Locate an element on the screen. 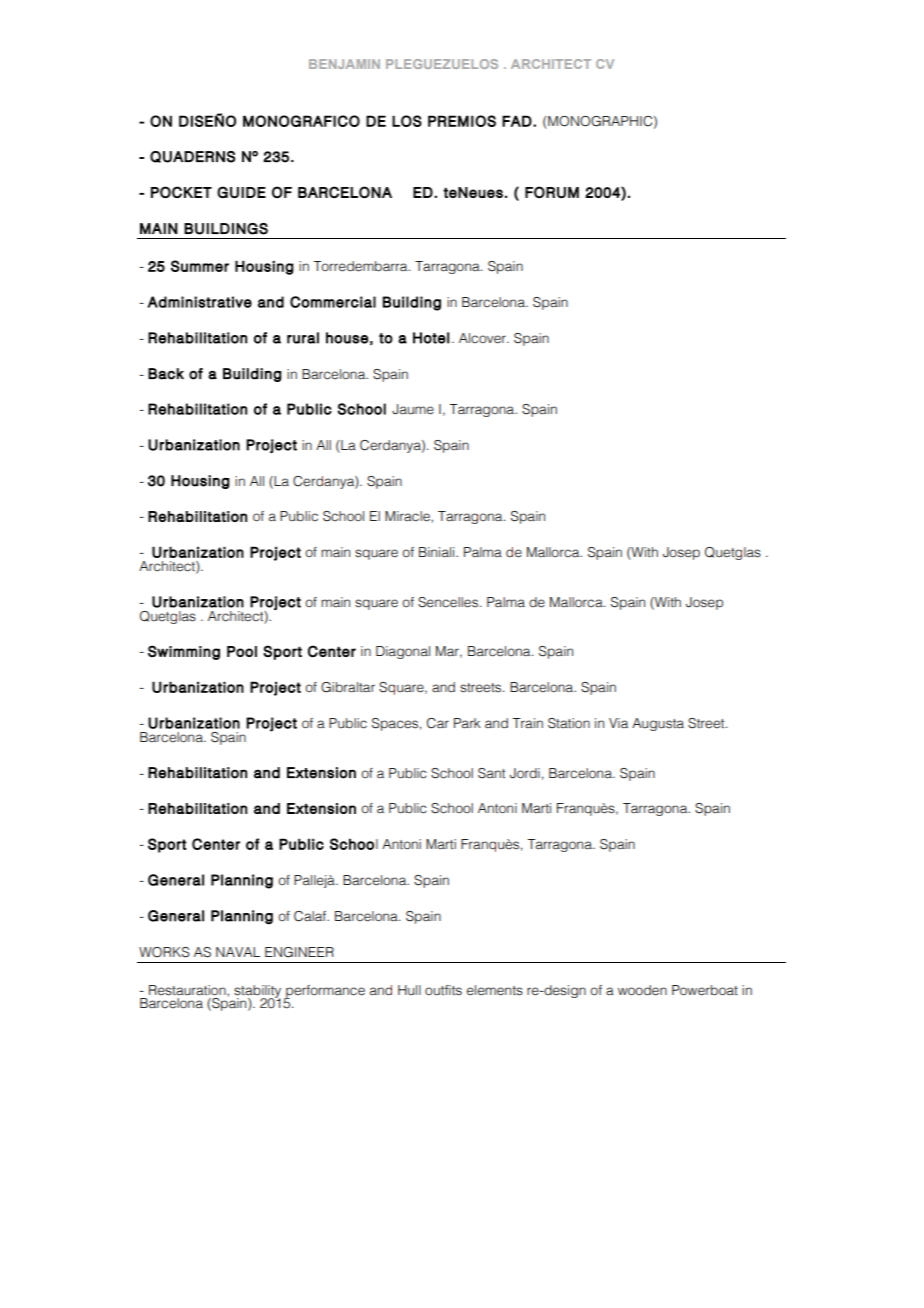  Back is located at coordinates (166, 374).
